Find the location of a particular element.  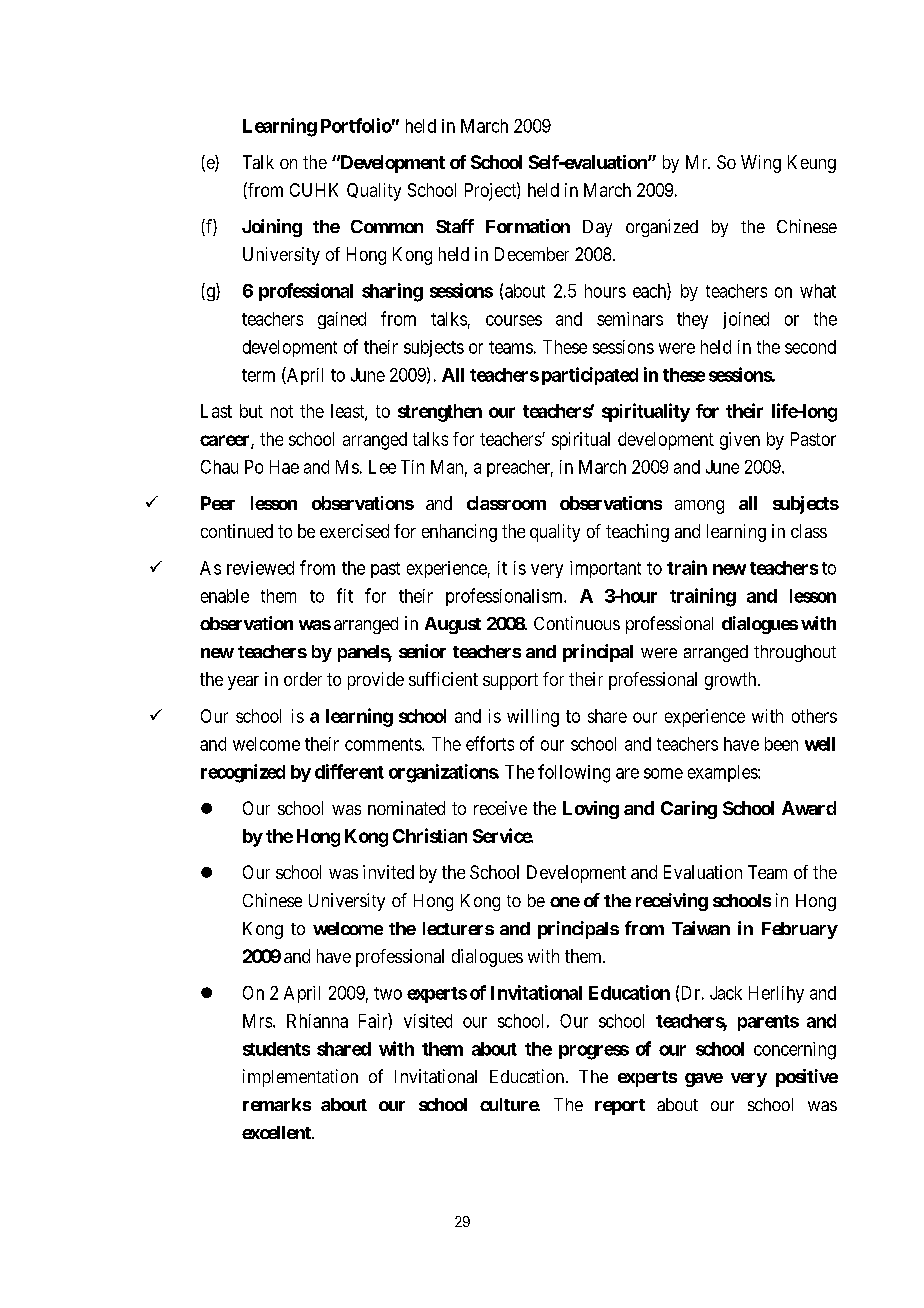

report is located at coordinates (620, 1107).
